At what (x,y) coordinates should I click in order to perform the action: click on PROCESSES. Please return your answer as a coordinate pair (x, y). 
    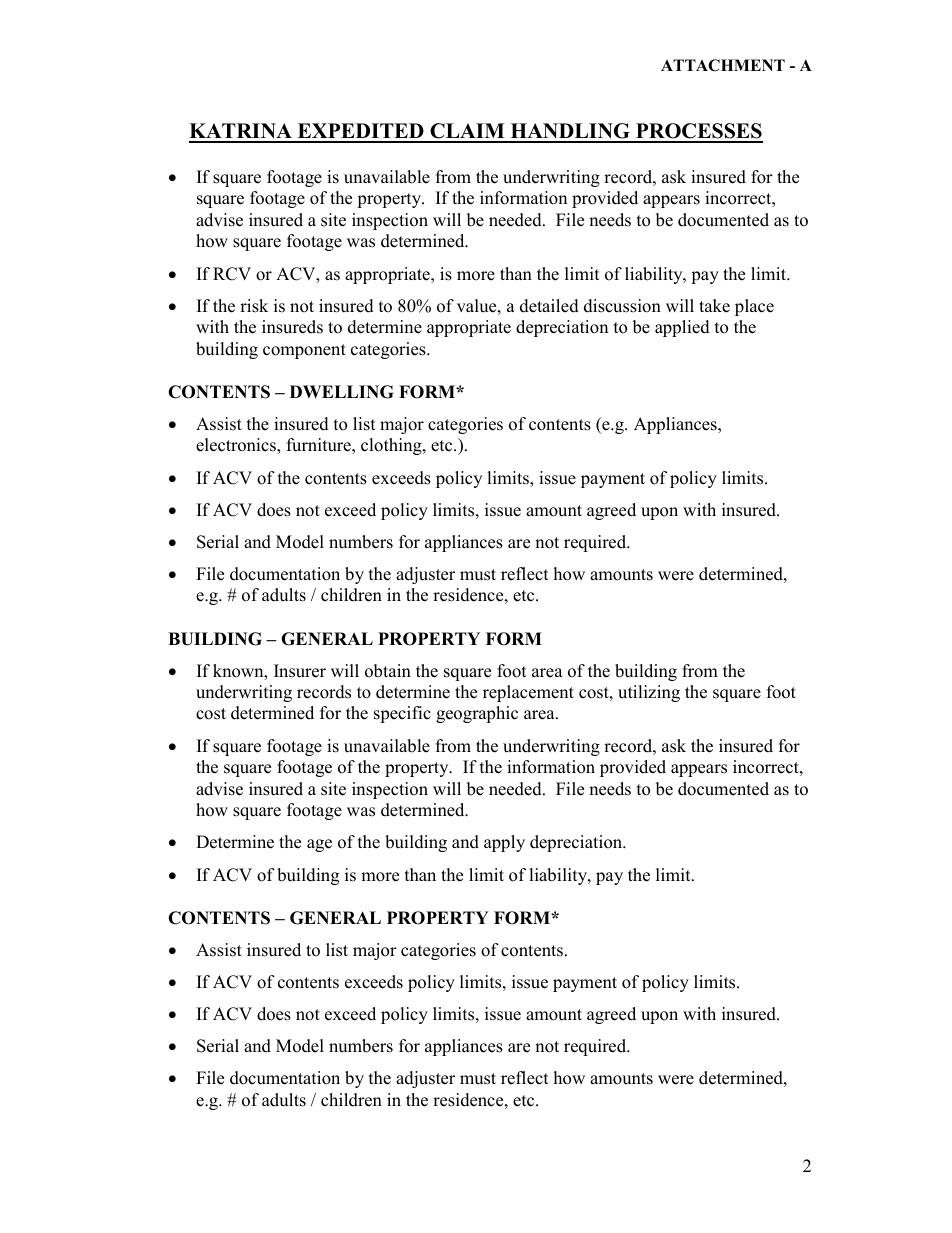
    Looking at the image, I should click on (698, 132).
